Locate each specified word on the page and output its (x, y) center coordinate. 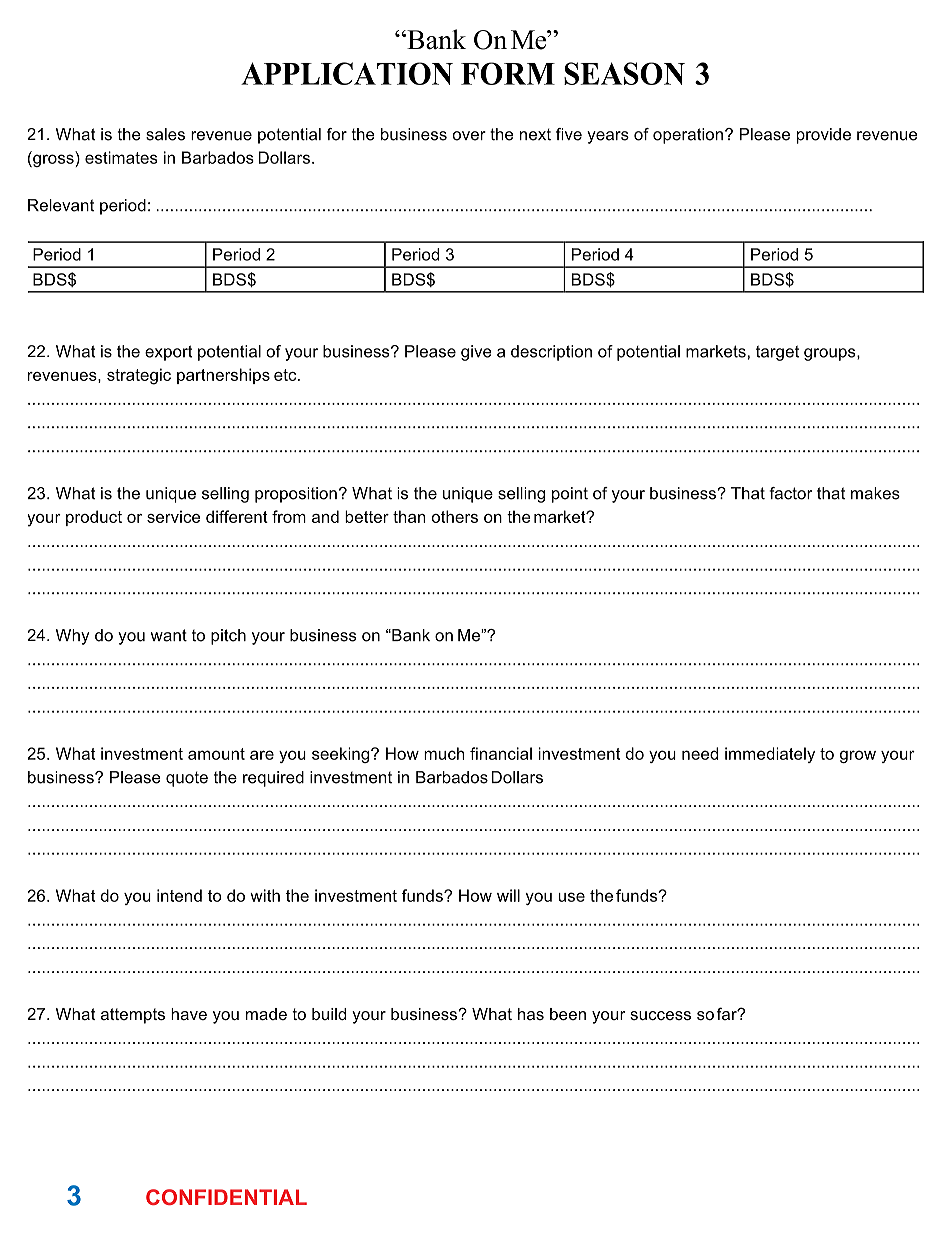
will (508, 895)
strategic (139, 376)
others (455, 516)
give (476, 353)
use (572, 897)
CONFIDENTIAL (226, 1197)
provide (824, 136)
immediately (770, 755)
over (469, 136)
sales (165, 134)
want (169, 635)
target (777, 353)
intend (179, 895)
